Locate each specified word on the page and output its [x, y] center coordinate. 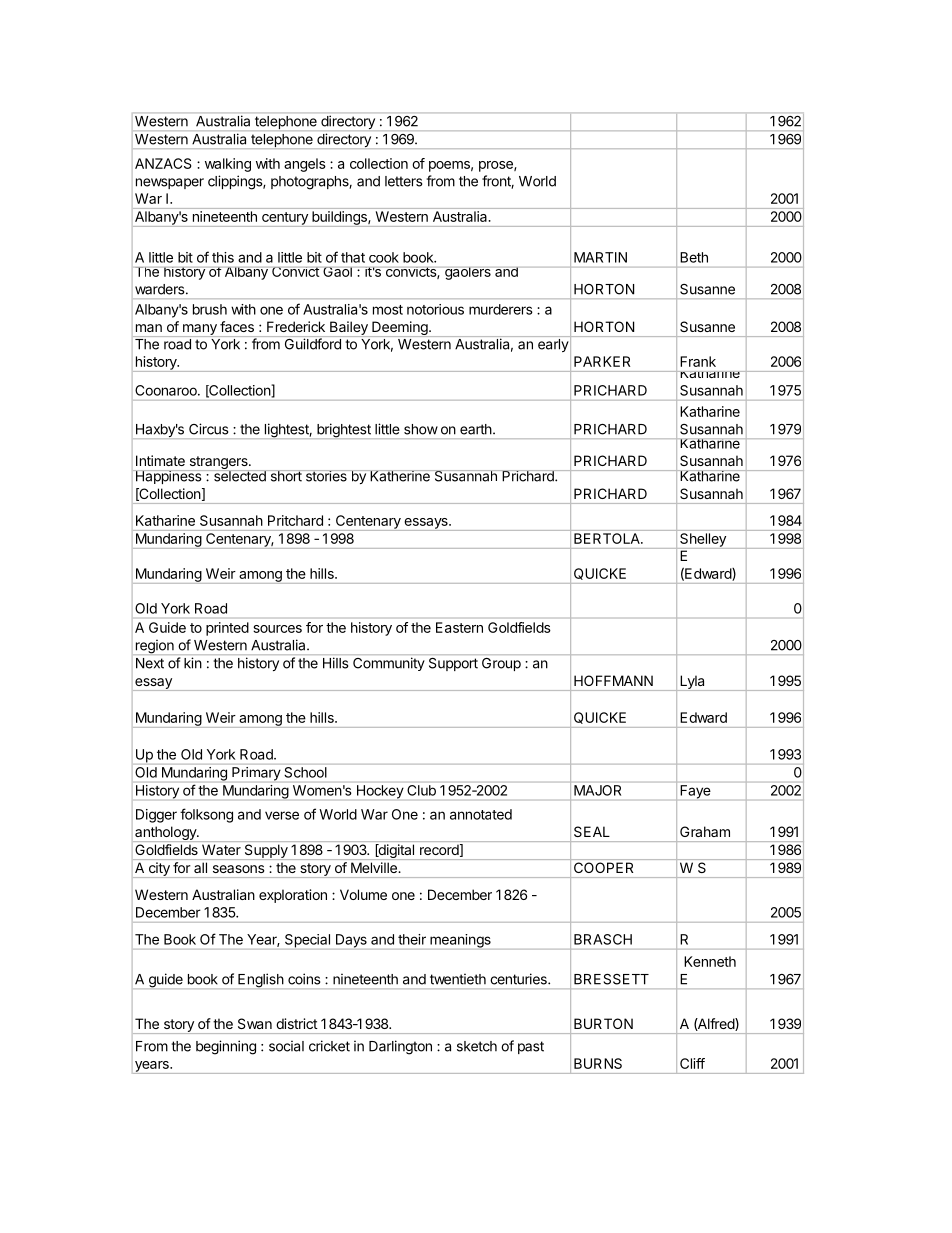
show [421, 429]
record [440, 850]
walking [228, 165]
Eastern [459, 627]
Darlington [400, 1047]
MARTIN [600, 257]
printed [227, 629]
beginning [226, 1047]
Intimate [160, 460]
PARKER [602, 361]
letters [403, 181]
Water [221, 849]
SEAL [592, 831]
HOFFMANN [613, 680]
